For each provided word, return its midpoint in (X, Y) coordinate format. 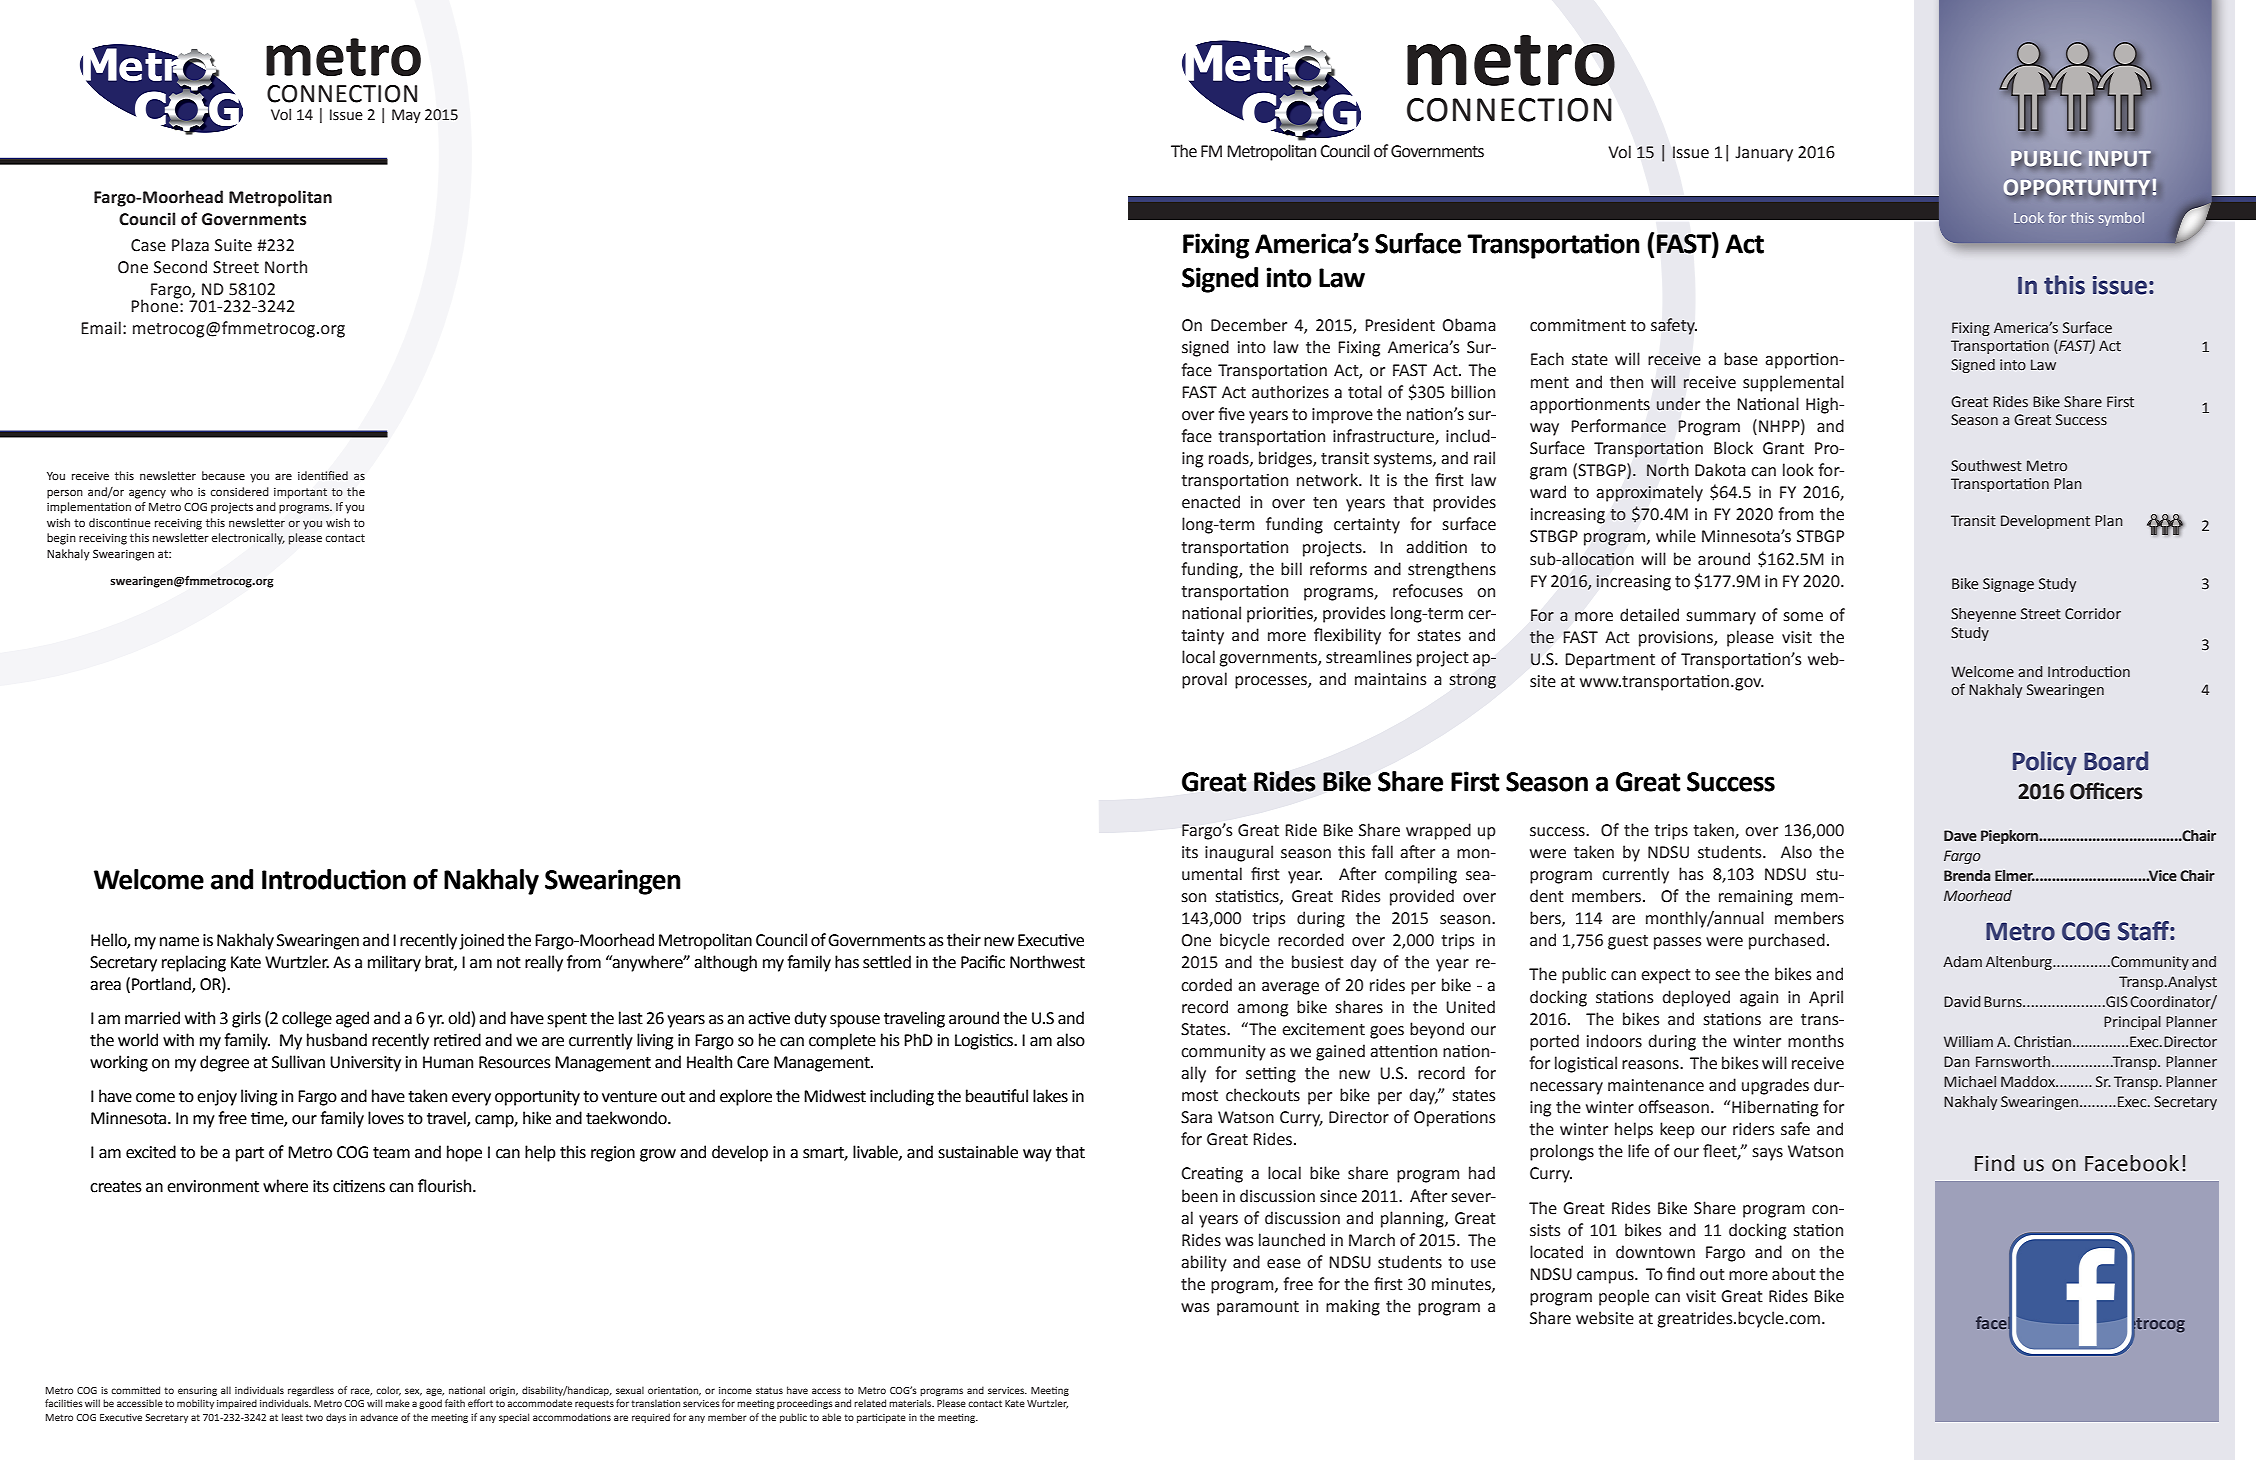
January (1764, 154)
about (1794, 1274)
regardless (311, 1391)
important (300, 493)
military (394, 963)
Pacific (983, 962)
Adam (1962, 962)
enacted (1211, 502)
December (1249, 325)
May (406, 116)
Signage (2008, 585)
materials (911, 1403)
